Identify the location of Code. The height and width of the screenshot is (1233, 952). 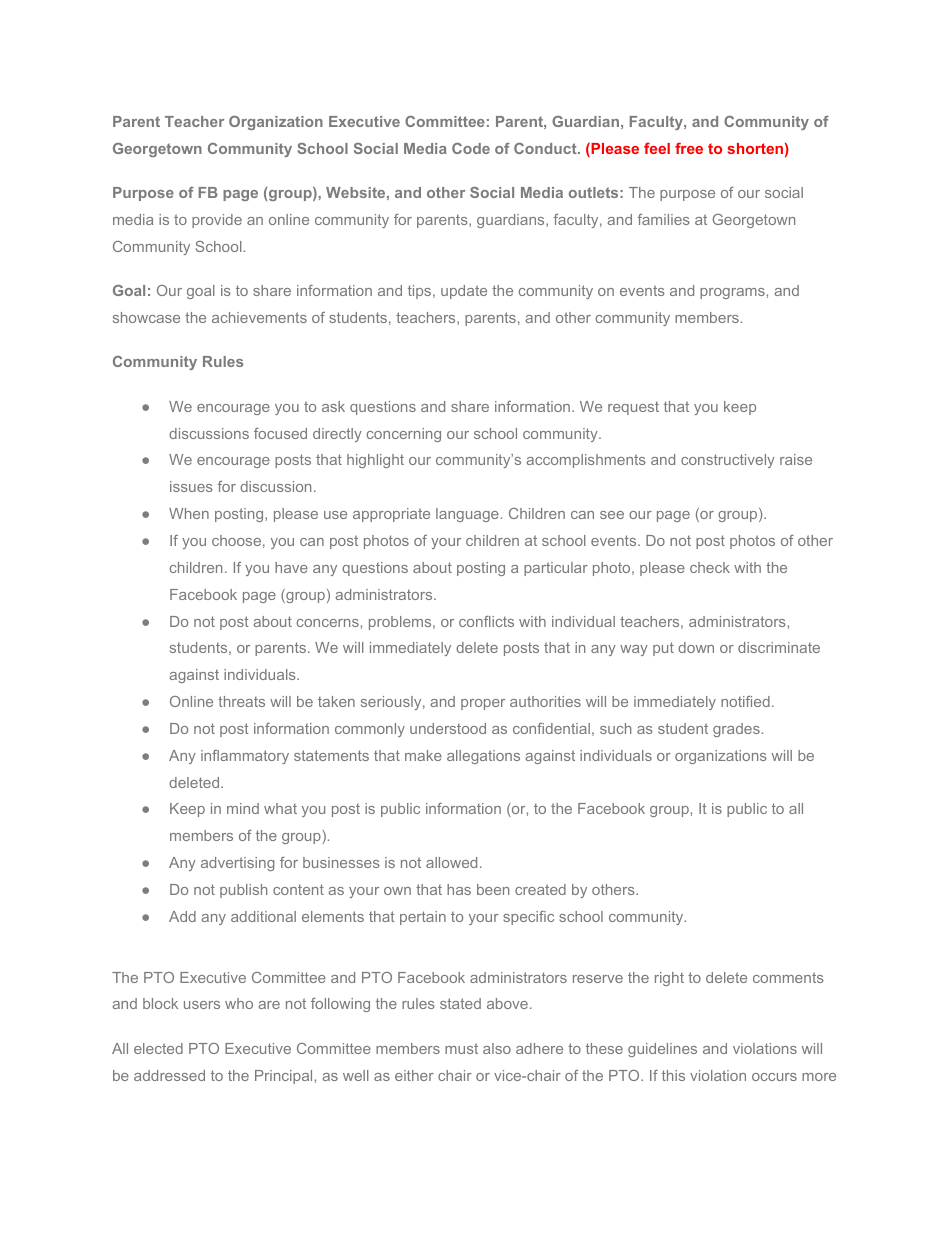
(471, 148).
